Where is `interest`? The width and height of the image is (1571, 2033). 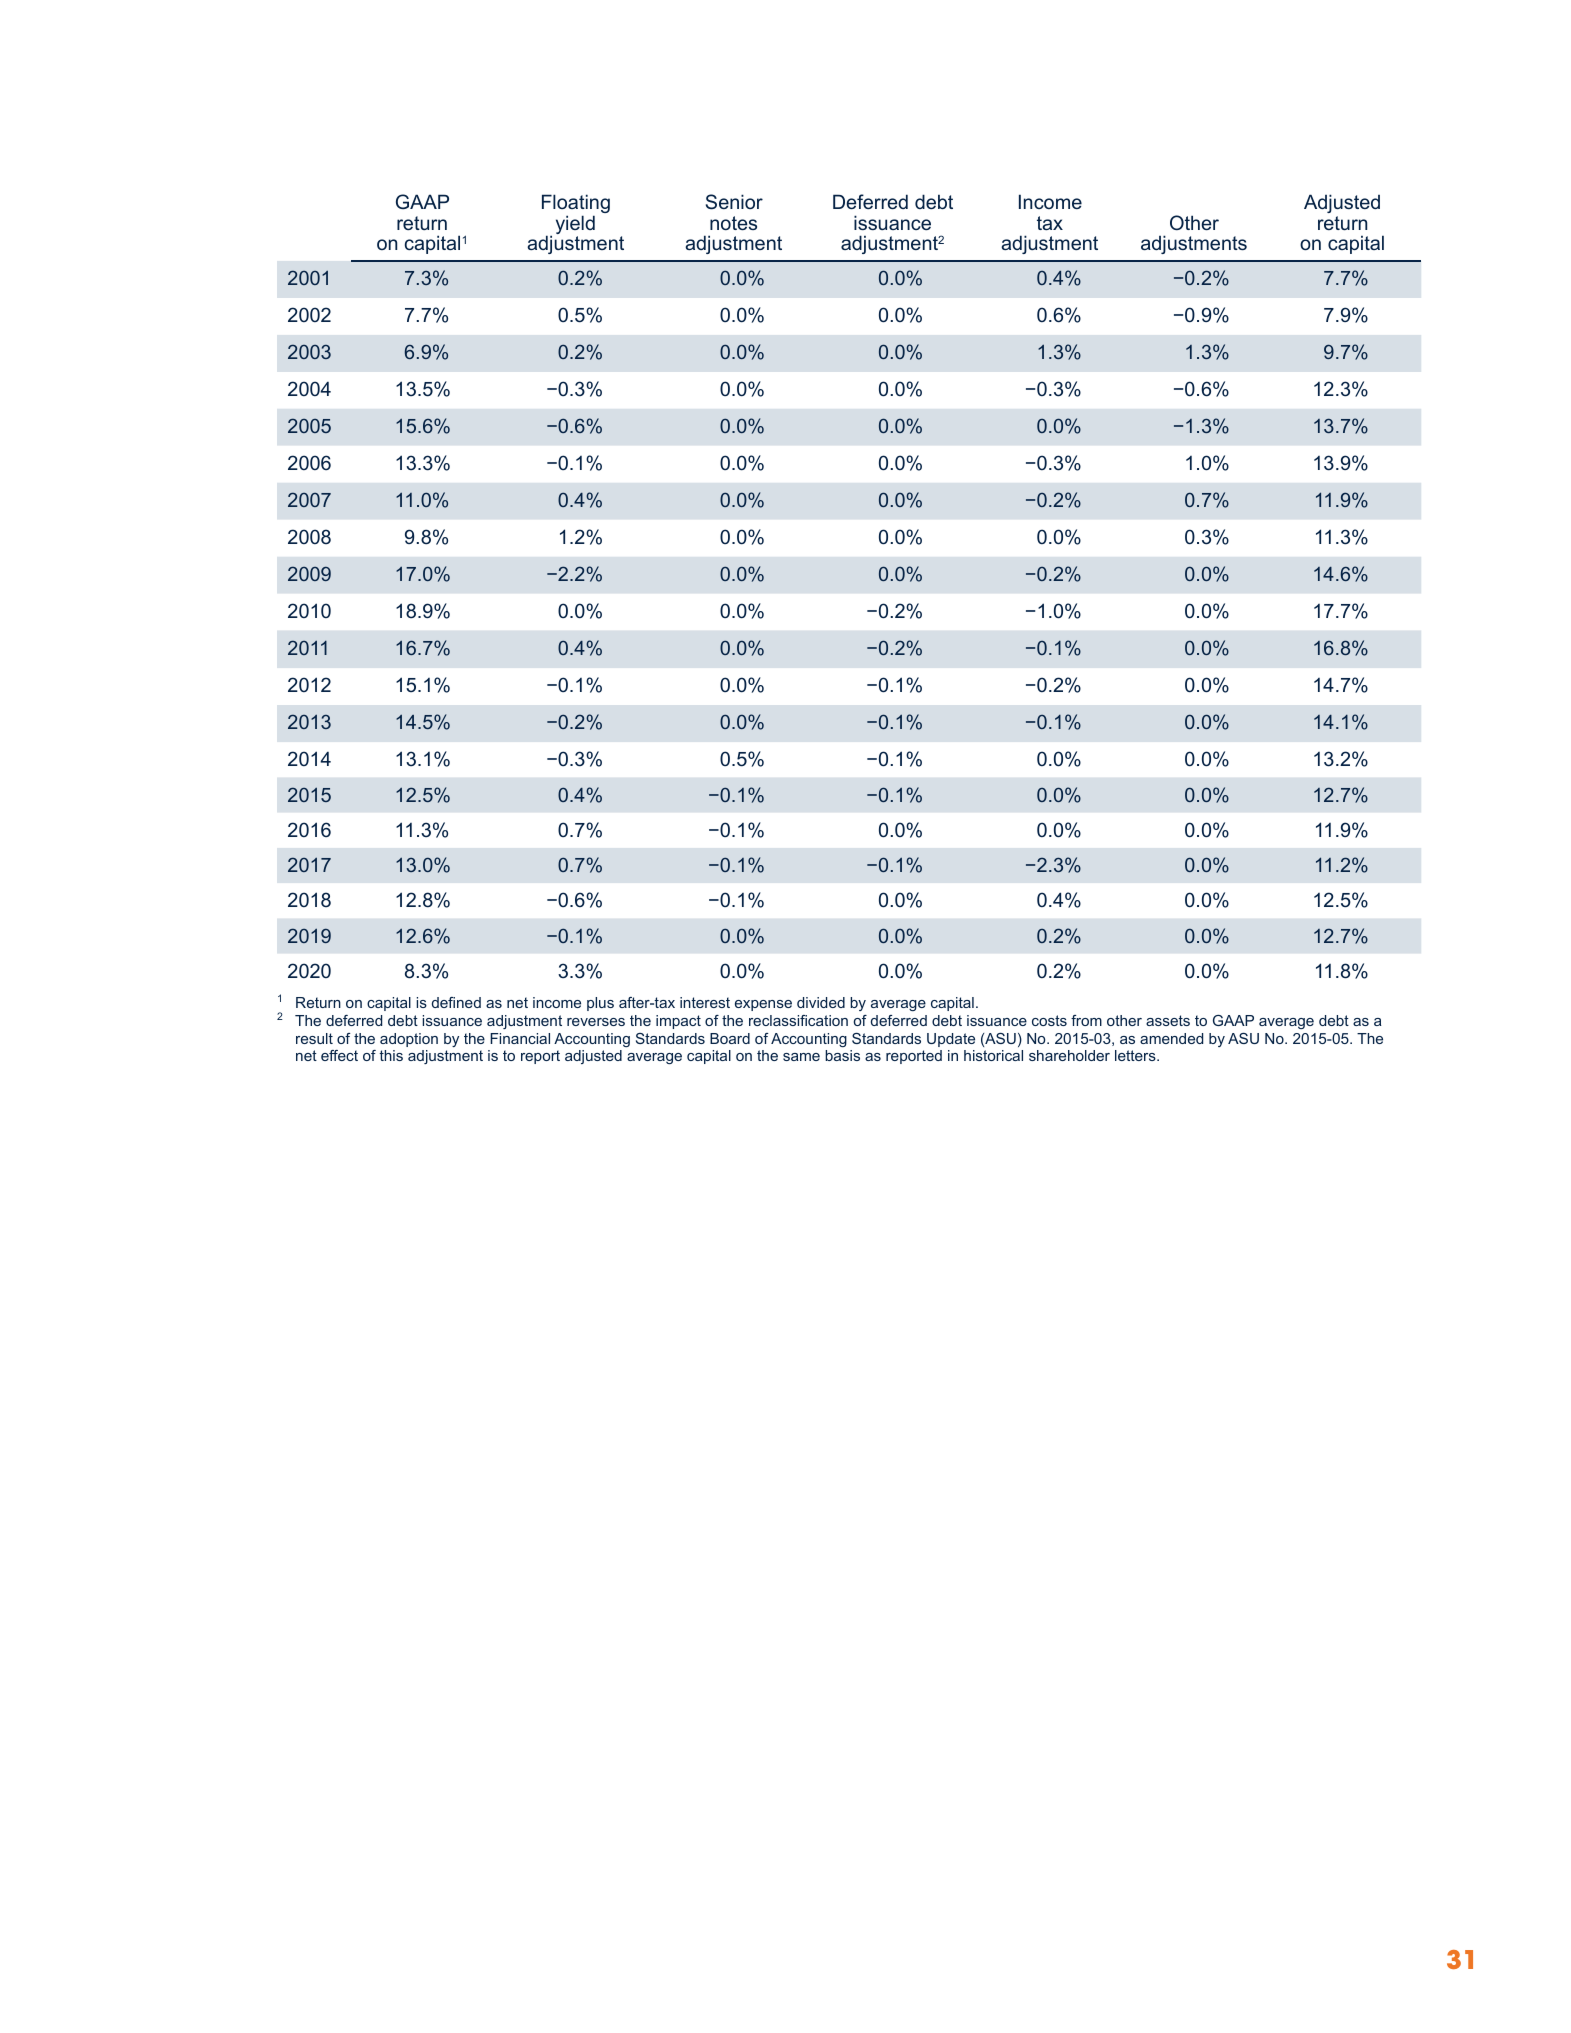 interest is located at coordinates (705, 1002).
